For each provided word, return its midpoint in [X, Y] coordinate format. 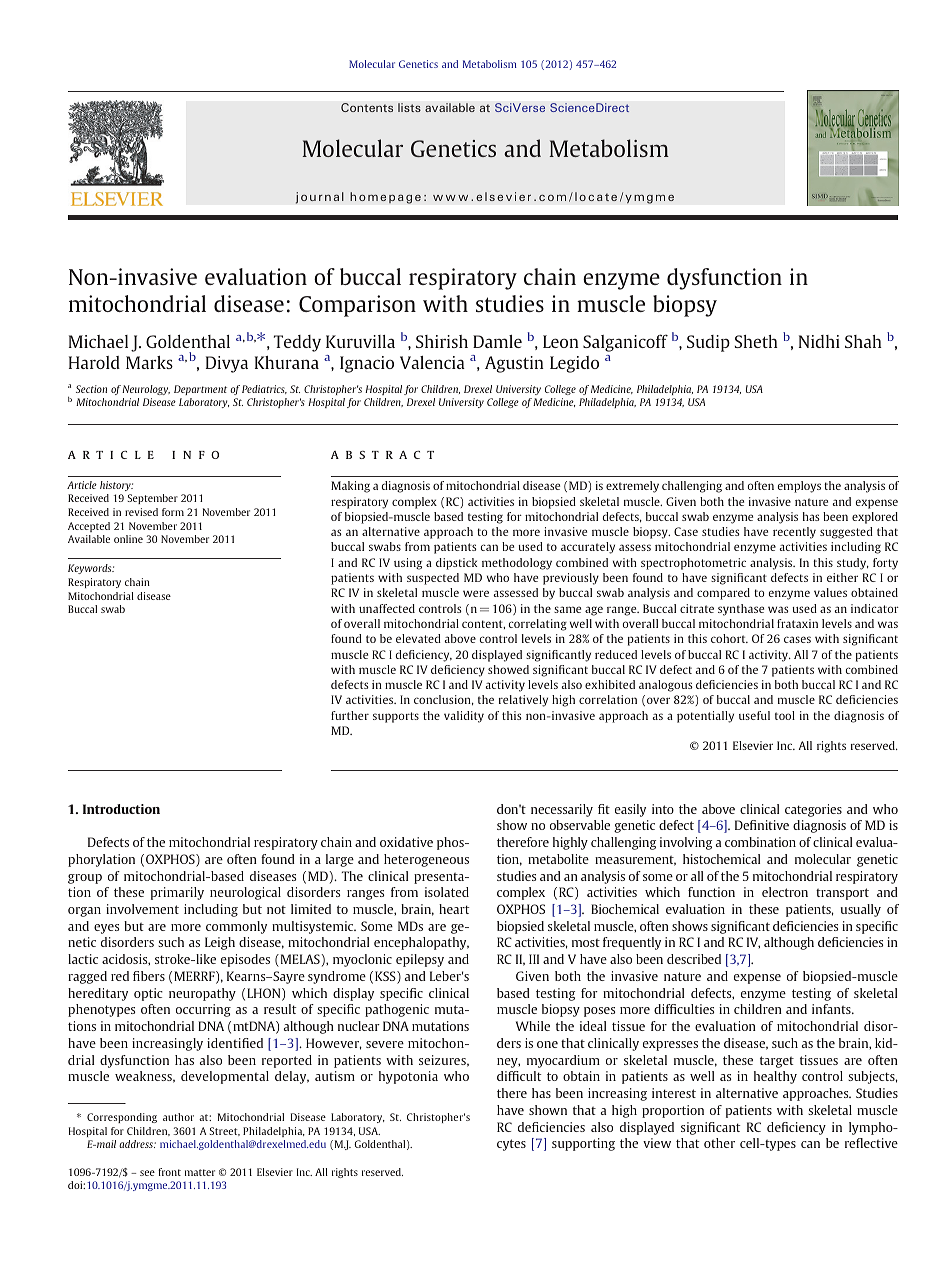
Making [350, 487]
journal [320, 198]
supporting [583, 1144]
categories [813, 810]
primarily [177, 893]
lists [409, 107]
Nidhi [819, 341]
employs [799, 487]
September [152, 499]
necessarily [562, 810]
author [178, 1117]
